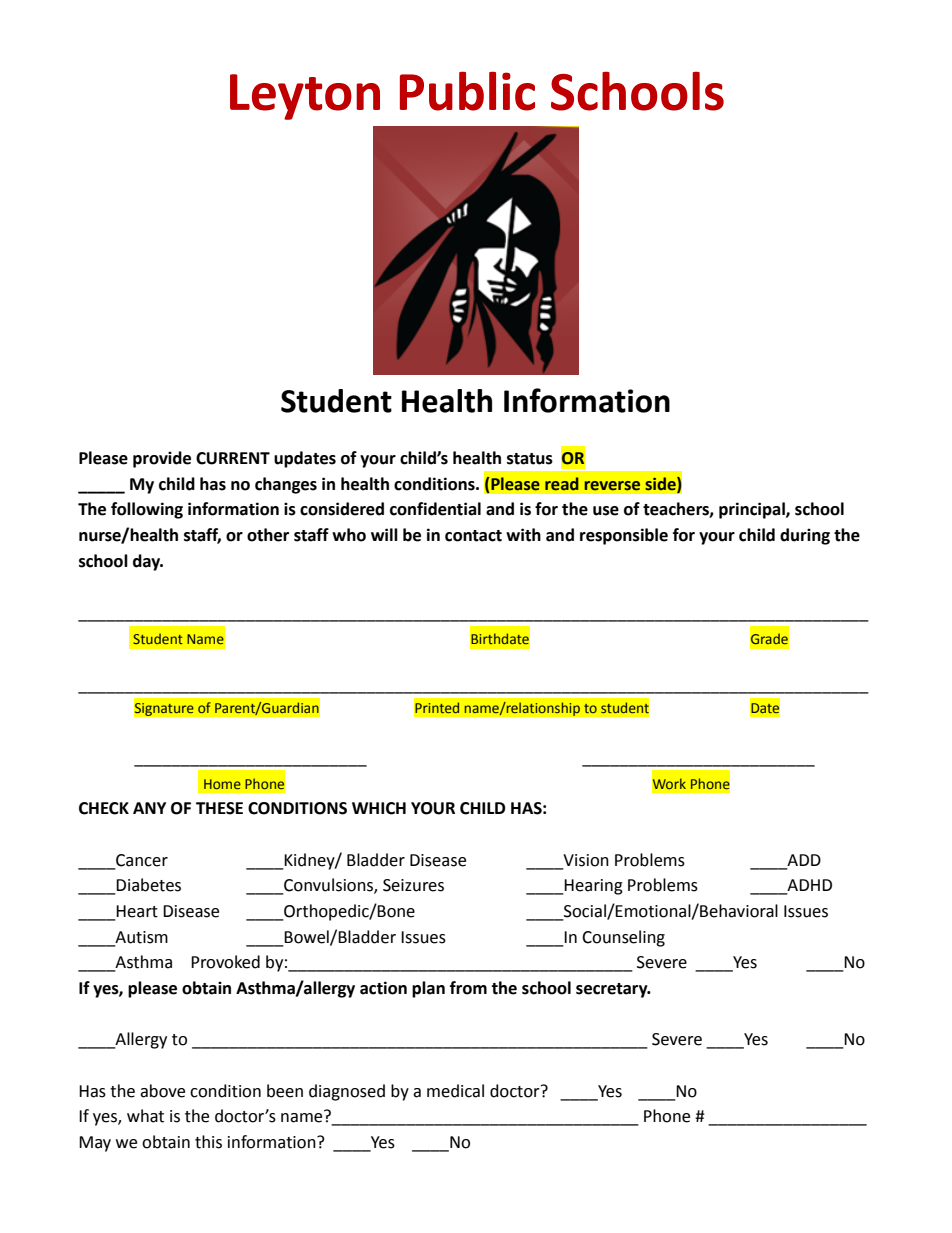  What do you see at coordinates (805, 536) in the document?
I see `during` at bounding box center [805, 536].
